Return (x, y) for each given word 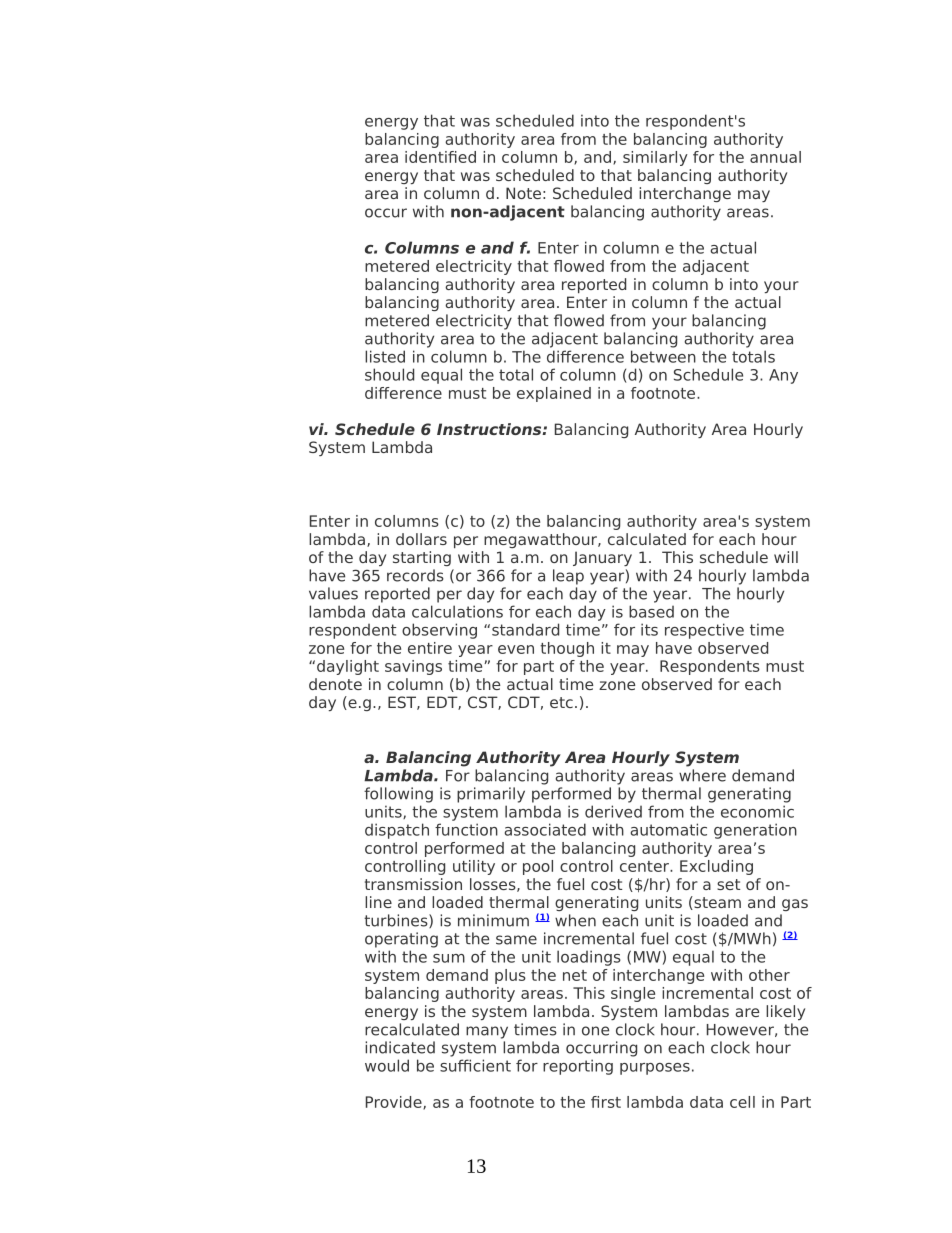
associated (545, 829)
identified (440, 157)
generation (755, 831)
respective (704, 631)
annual (775, 157)
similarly (655, 158)
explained (554, 394)
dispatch (397, 831)
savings (413, 667)
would (387, 1065)
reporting (578, 1067)
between (663, 356)
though (567, 649)
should (389, 374)
